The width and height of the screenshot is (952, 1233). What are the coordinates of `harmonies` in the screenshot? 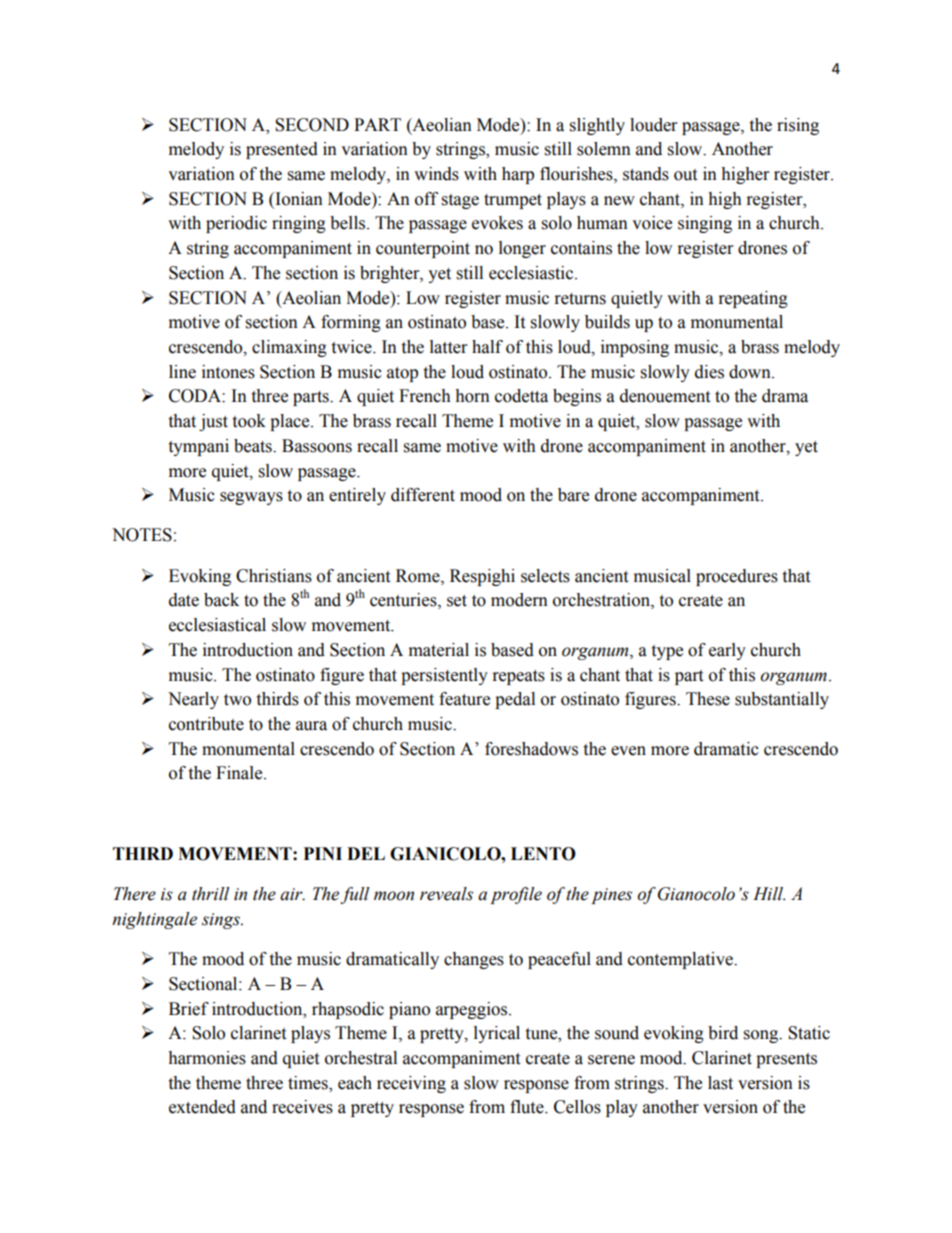 It's located at (207, 1058).
